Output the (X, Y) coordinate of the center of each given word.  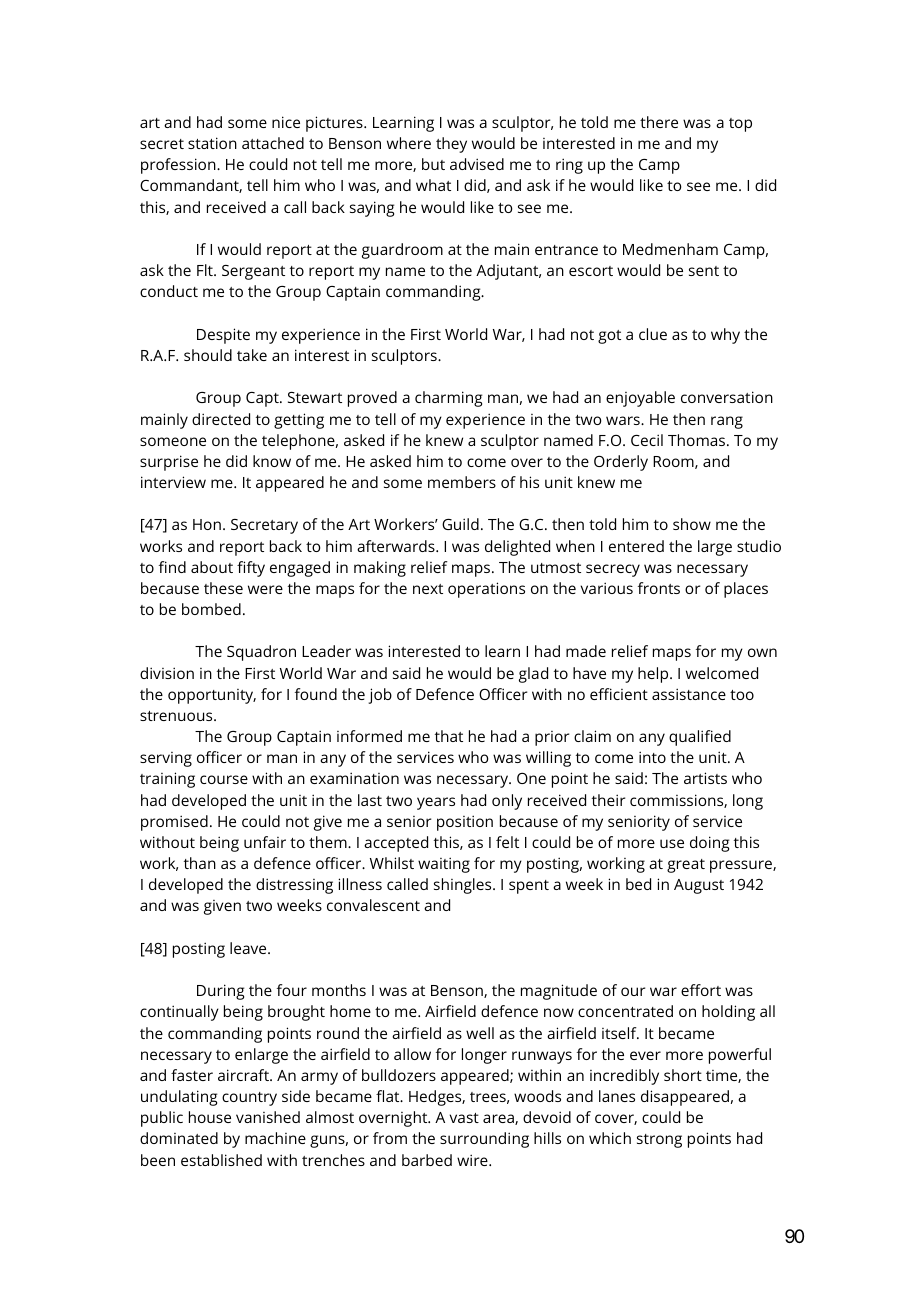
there (659, 122)
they (451, 145)
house (210, 1117)
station (212, 143)
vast (464, 1118)
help (654, 675)
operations (486, 590)
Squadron (261, 653)
